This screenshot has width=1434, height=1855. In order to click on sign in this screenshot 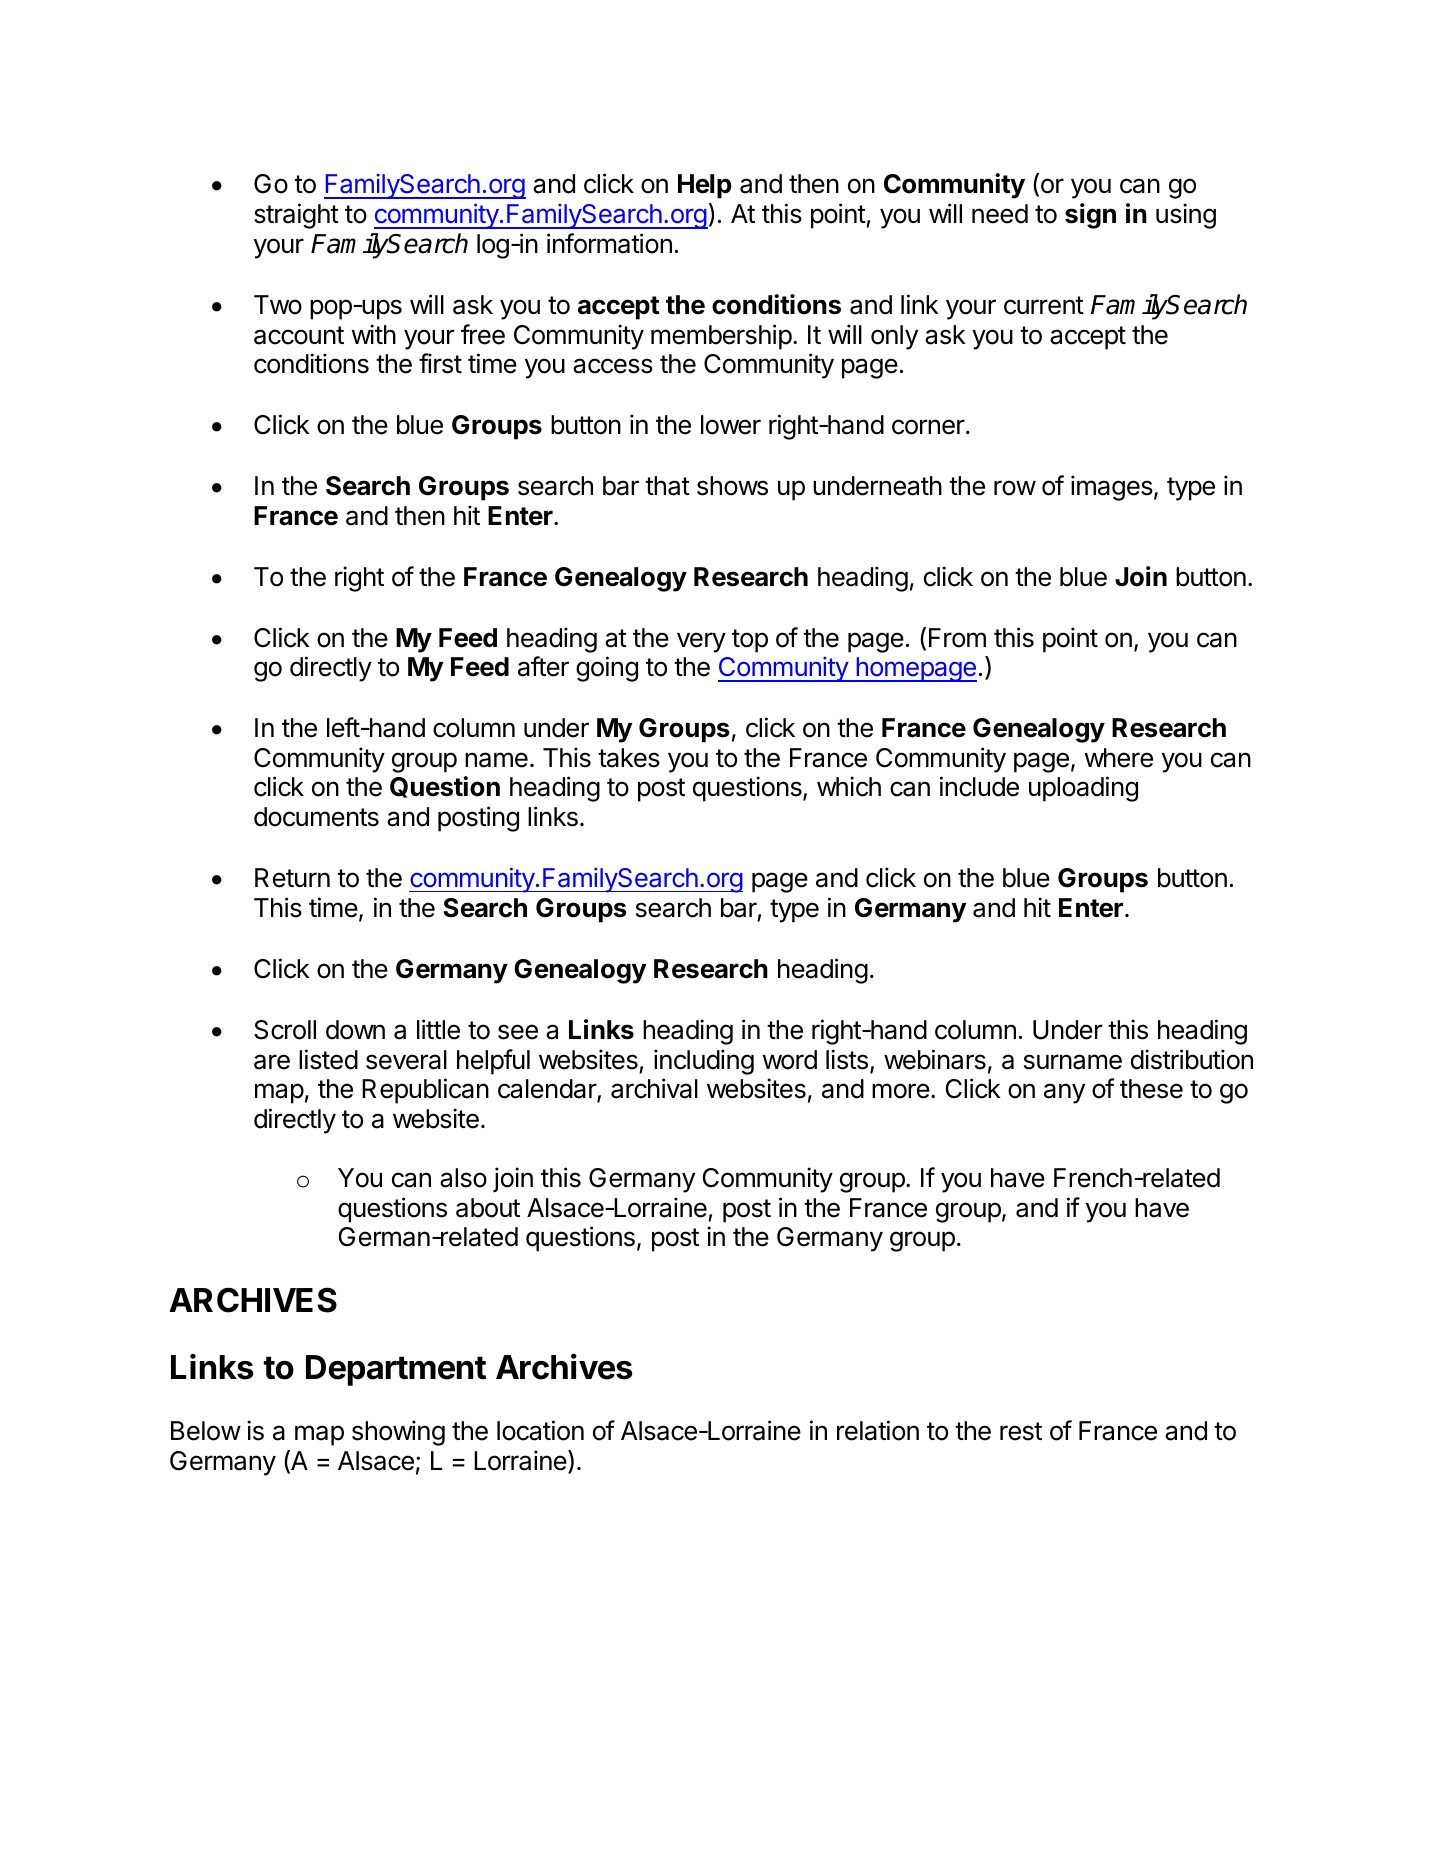, I will do `click(1090, 216)`.
